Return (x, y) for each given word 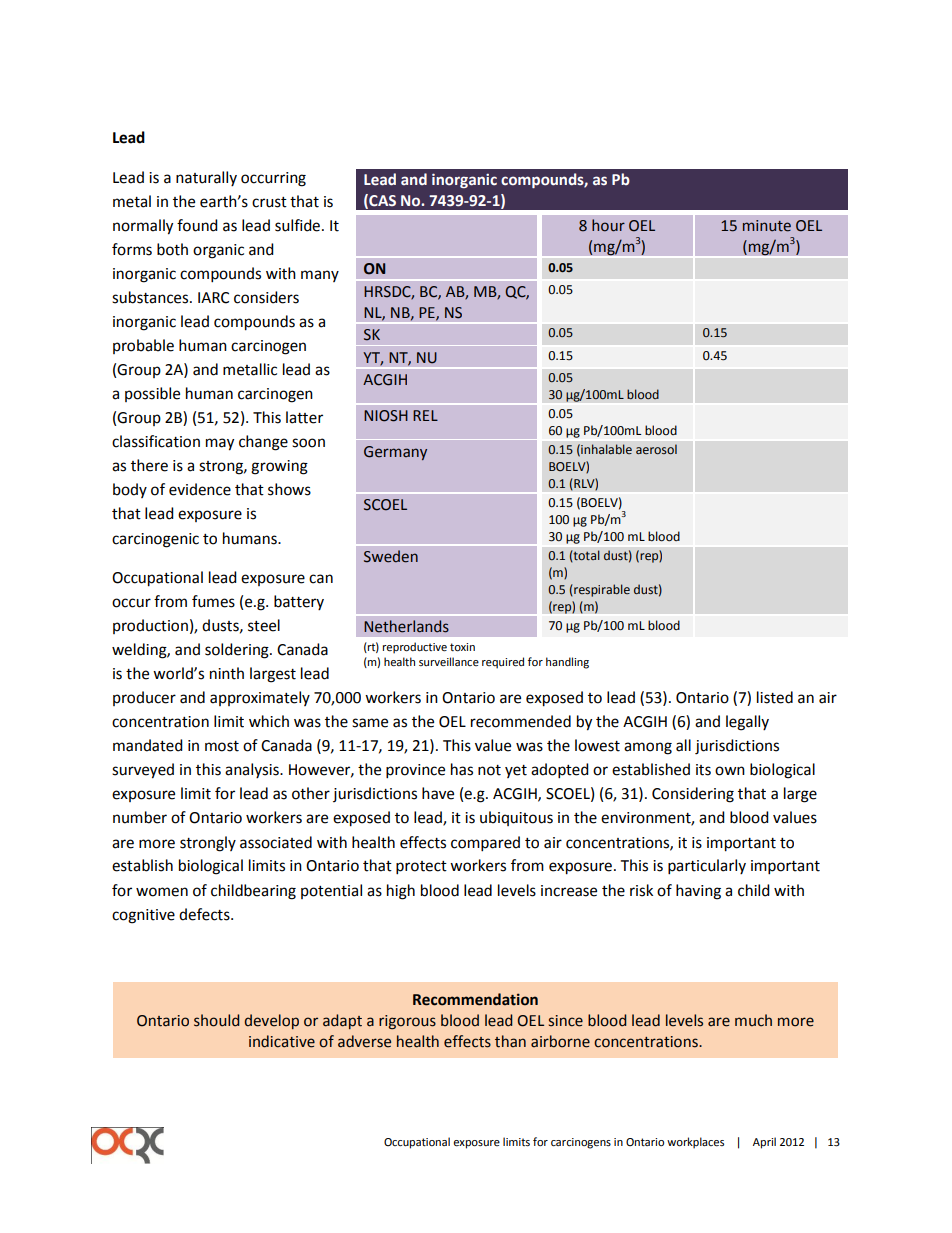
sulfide (297, 225)
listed (775, 697)
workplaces (695, 1143)
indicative (282, 1041)
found (197, 225)
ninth (227, 673)
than (510, 1041)
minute (767, 226)
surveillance (449, 662)
